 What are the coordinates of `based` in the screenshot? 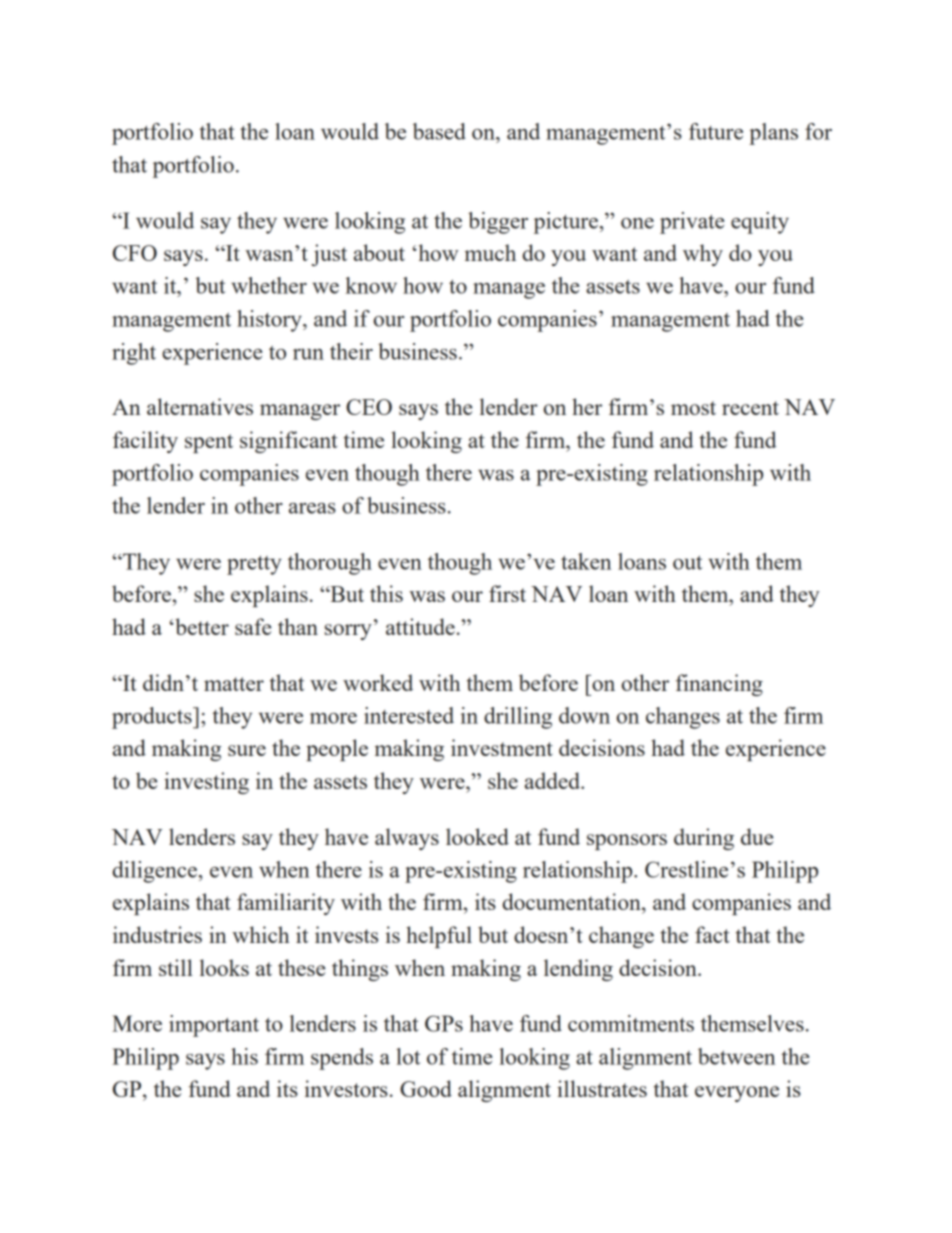 It's located at (439, 131).
